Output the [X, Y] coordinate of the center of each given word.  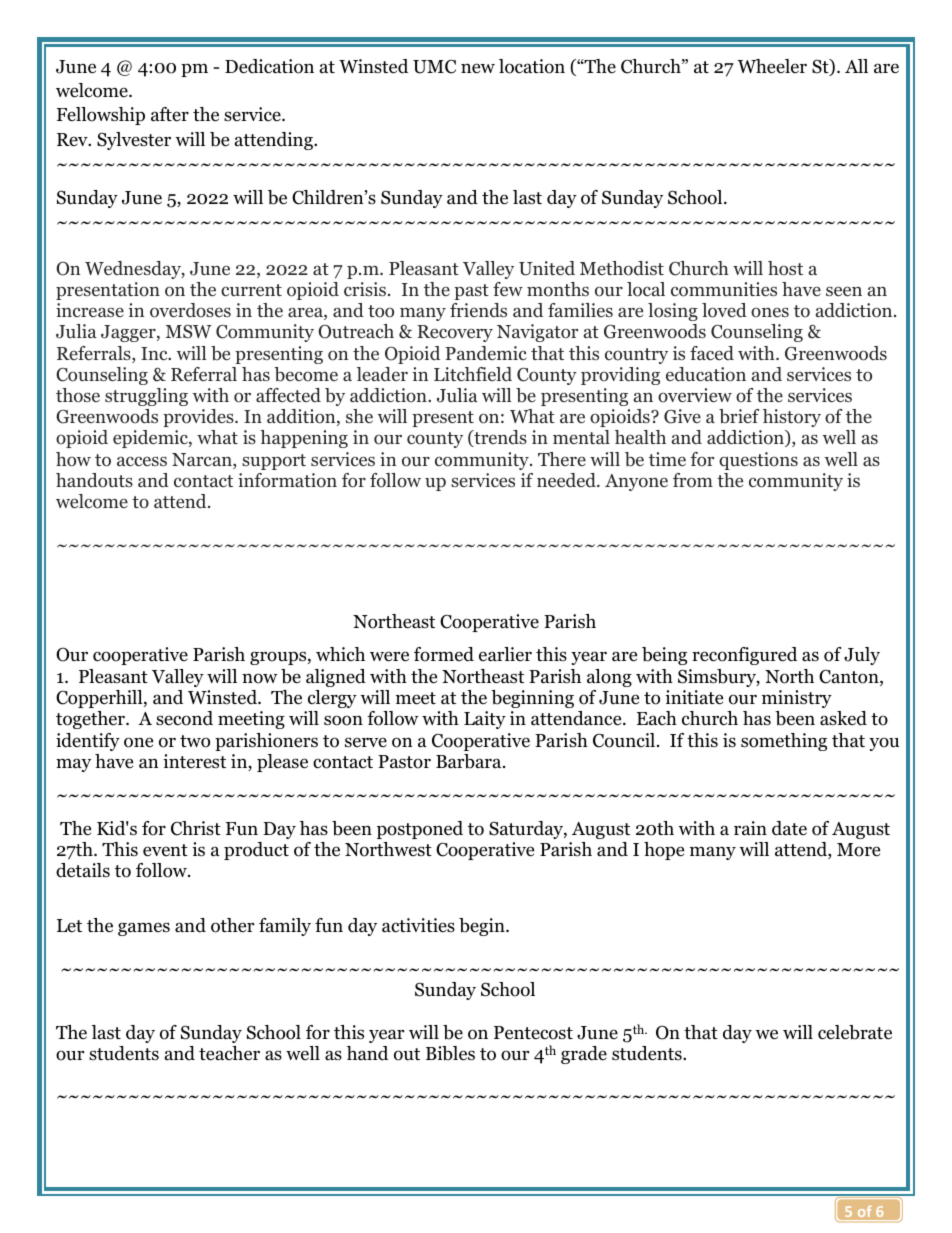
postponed [420, 830]
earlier [505, 654]
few [508, 289]
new [478, 68]
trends [499, 438]
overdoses [190, 310]
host [785, 268]
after [170, 114]
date [789, 828]
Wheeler [772, 66]
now [259, 678]
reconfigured [744, 656]
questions [758, 461]
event [165, 850]
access [142, 461]
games [144, 929]
